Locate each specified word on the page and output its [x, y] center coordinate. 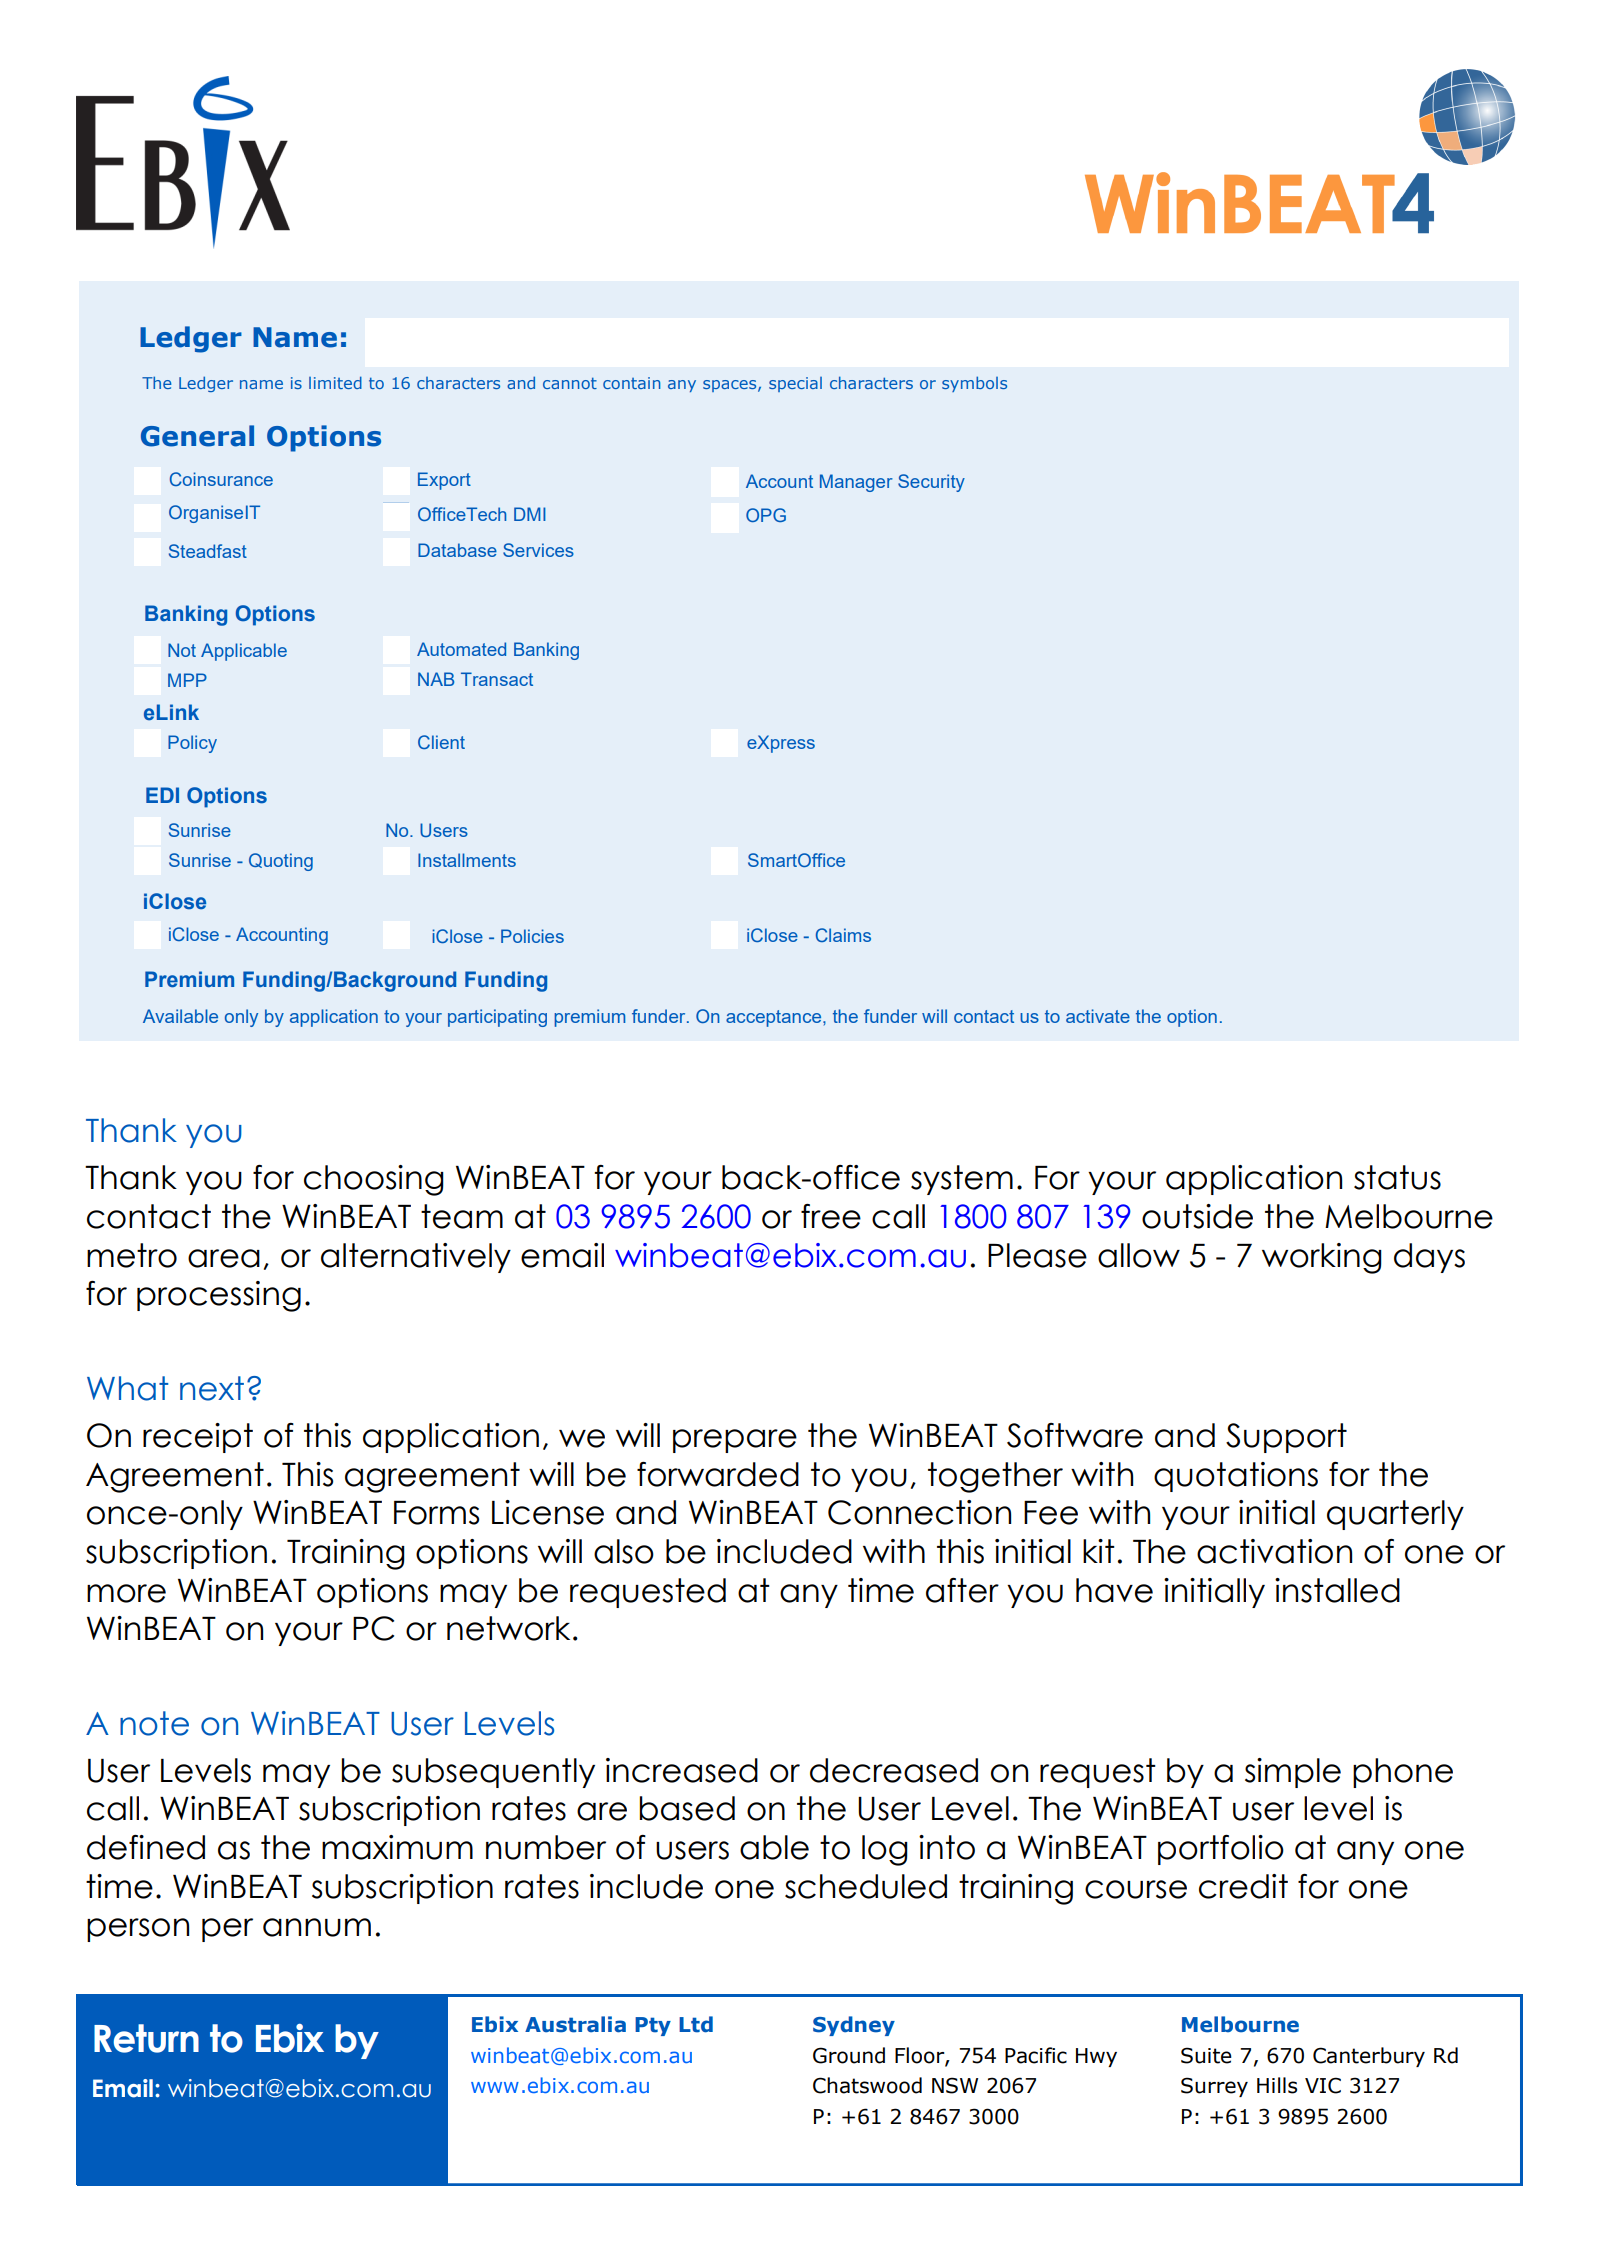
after [962, 1590]
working [1322, 1258]
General [197, 436]
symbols [974, 384]
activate [1098, 1016]
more [126, 1593]
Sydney [854, 2026]
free [831, 1216]
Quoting [281, 862]
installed [1337, 1590]
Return [146, 2038]
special [795, 384]
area [224, 1258]
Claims [843, 935]
